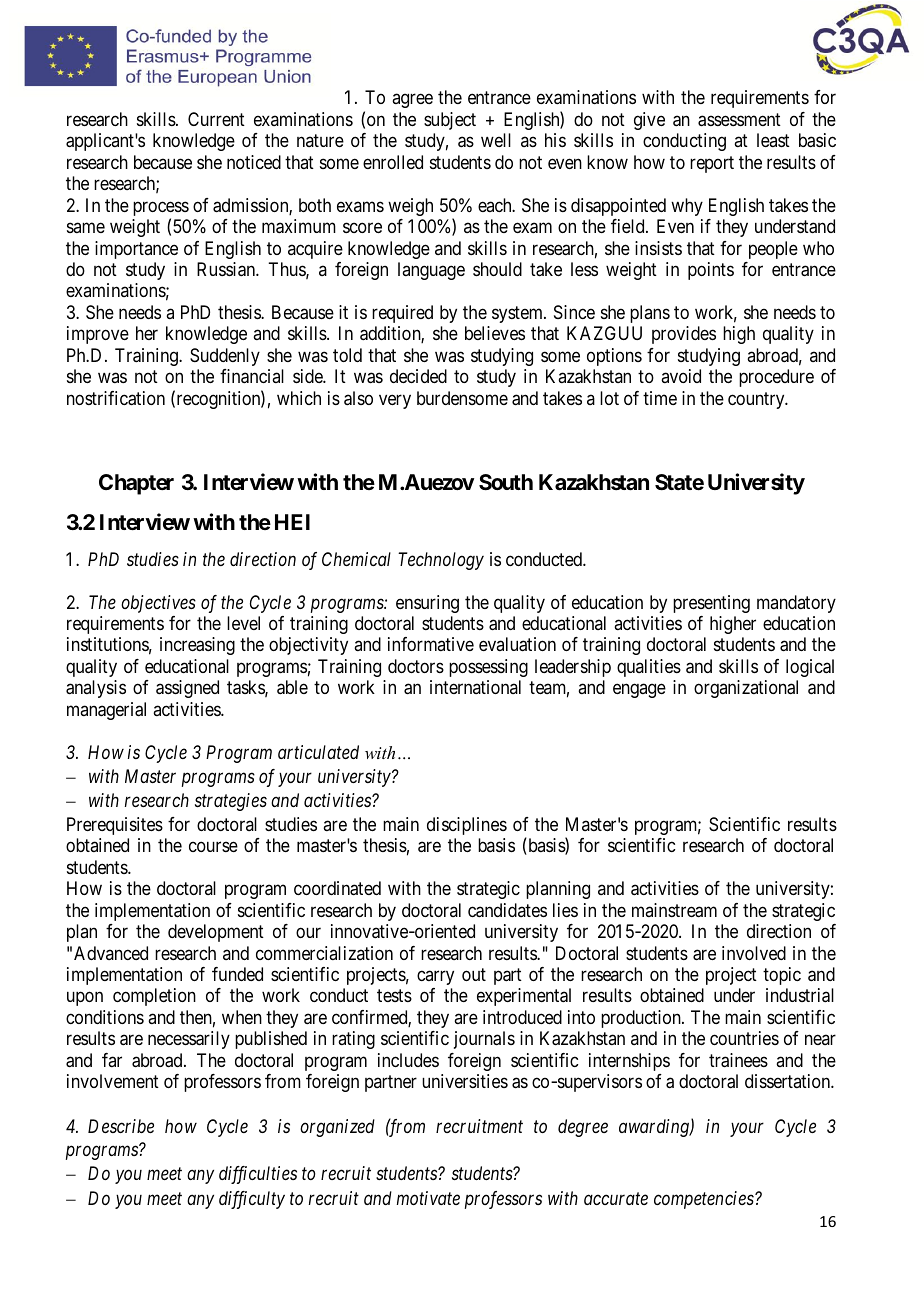  Describe the element at coordinates (746, 689) in the screenshot. I see `organizational` at that location.
